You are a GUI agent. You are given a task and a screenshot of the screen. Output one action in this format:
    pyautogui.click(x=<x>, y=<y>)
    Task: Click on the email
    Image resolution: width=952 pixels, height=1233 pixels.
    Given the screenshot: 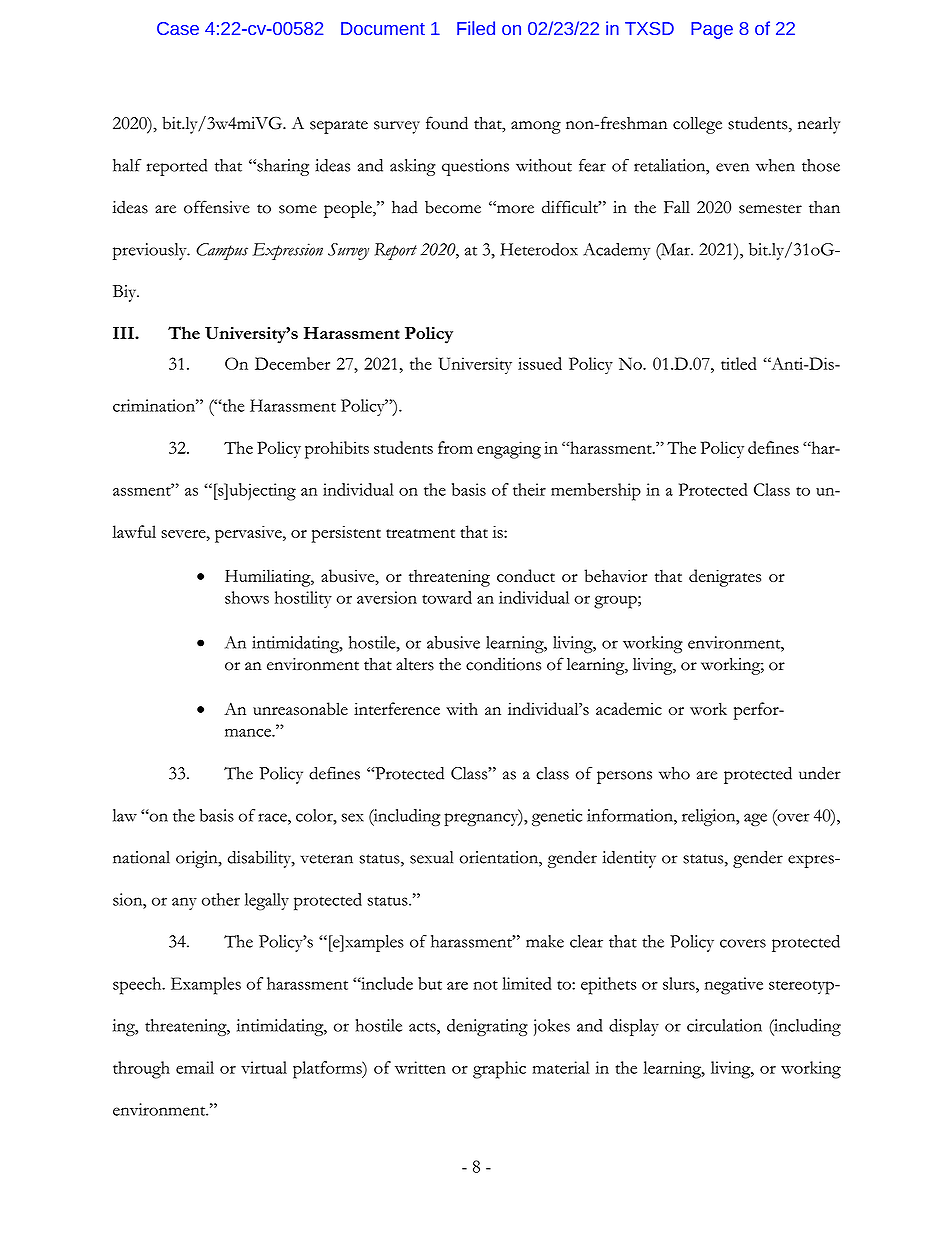 What is the action you would take?
    pyautogui.click(x=195, y=1067)
